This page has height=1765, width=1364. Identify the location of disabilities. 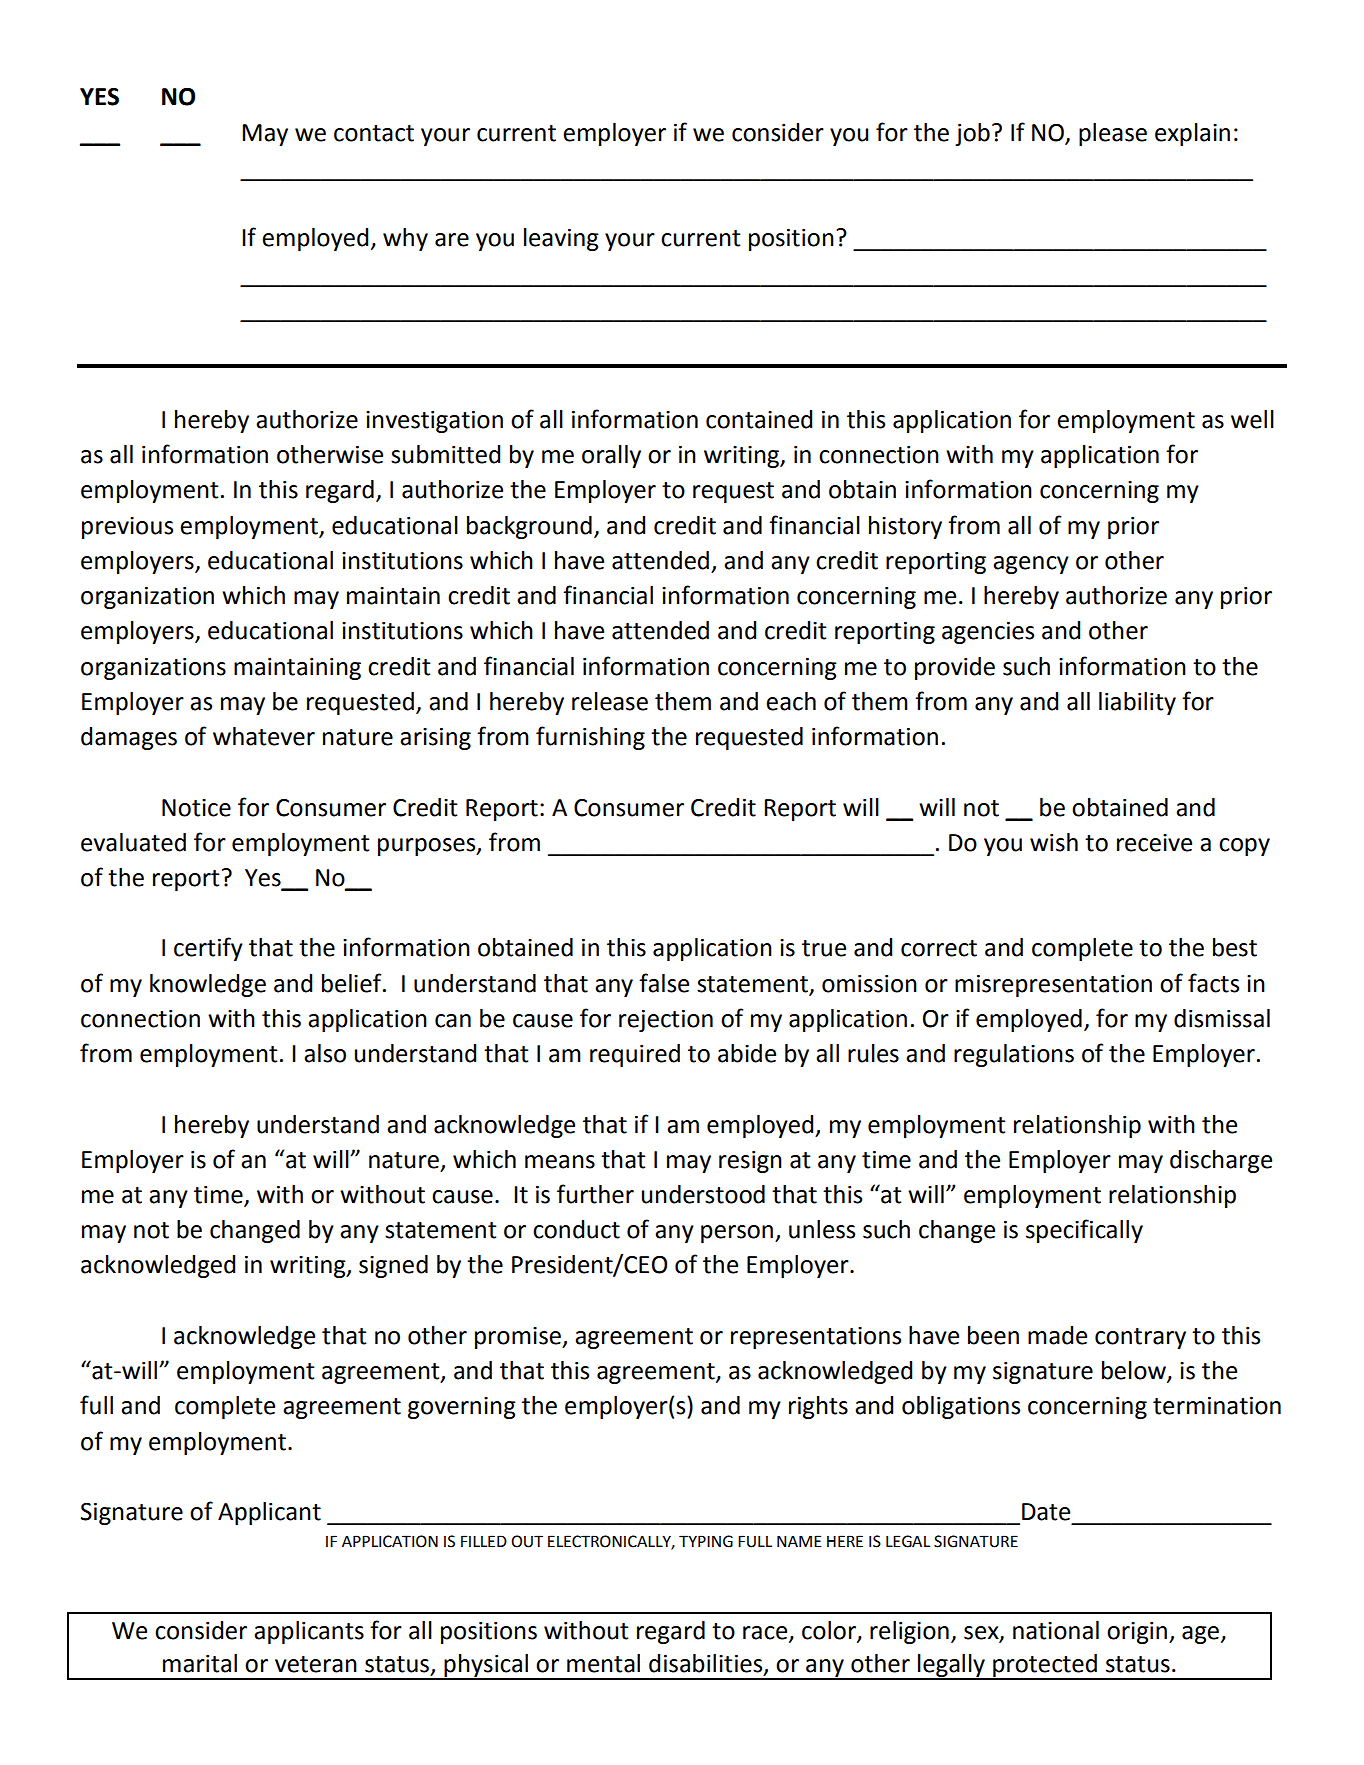
(707, 1664).
